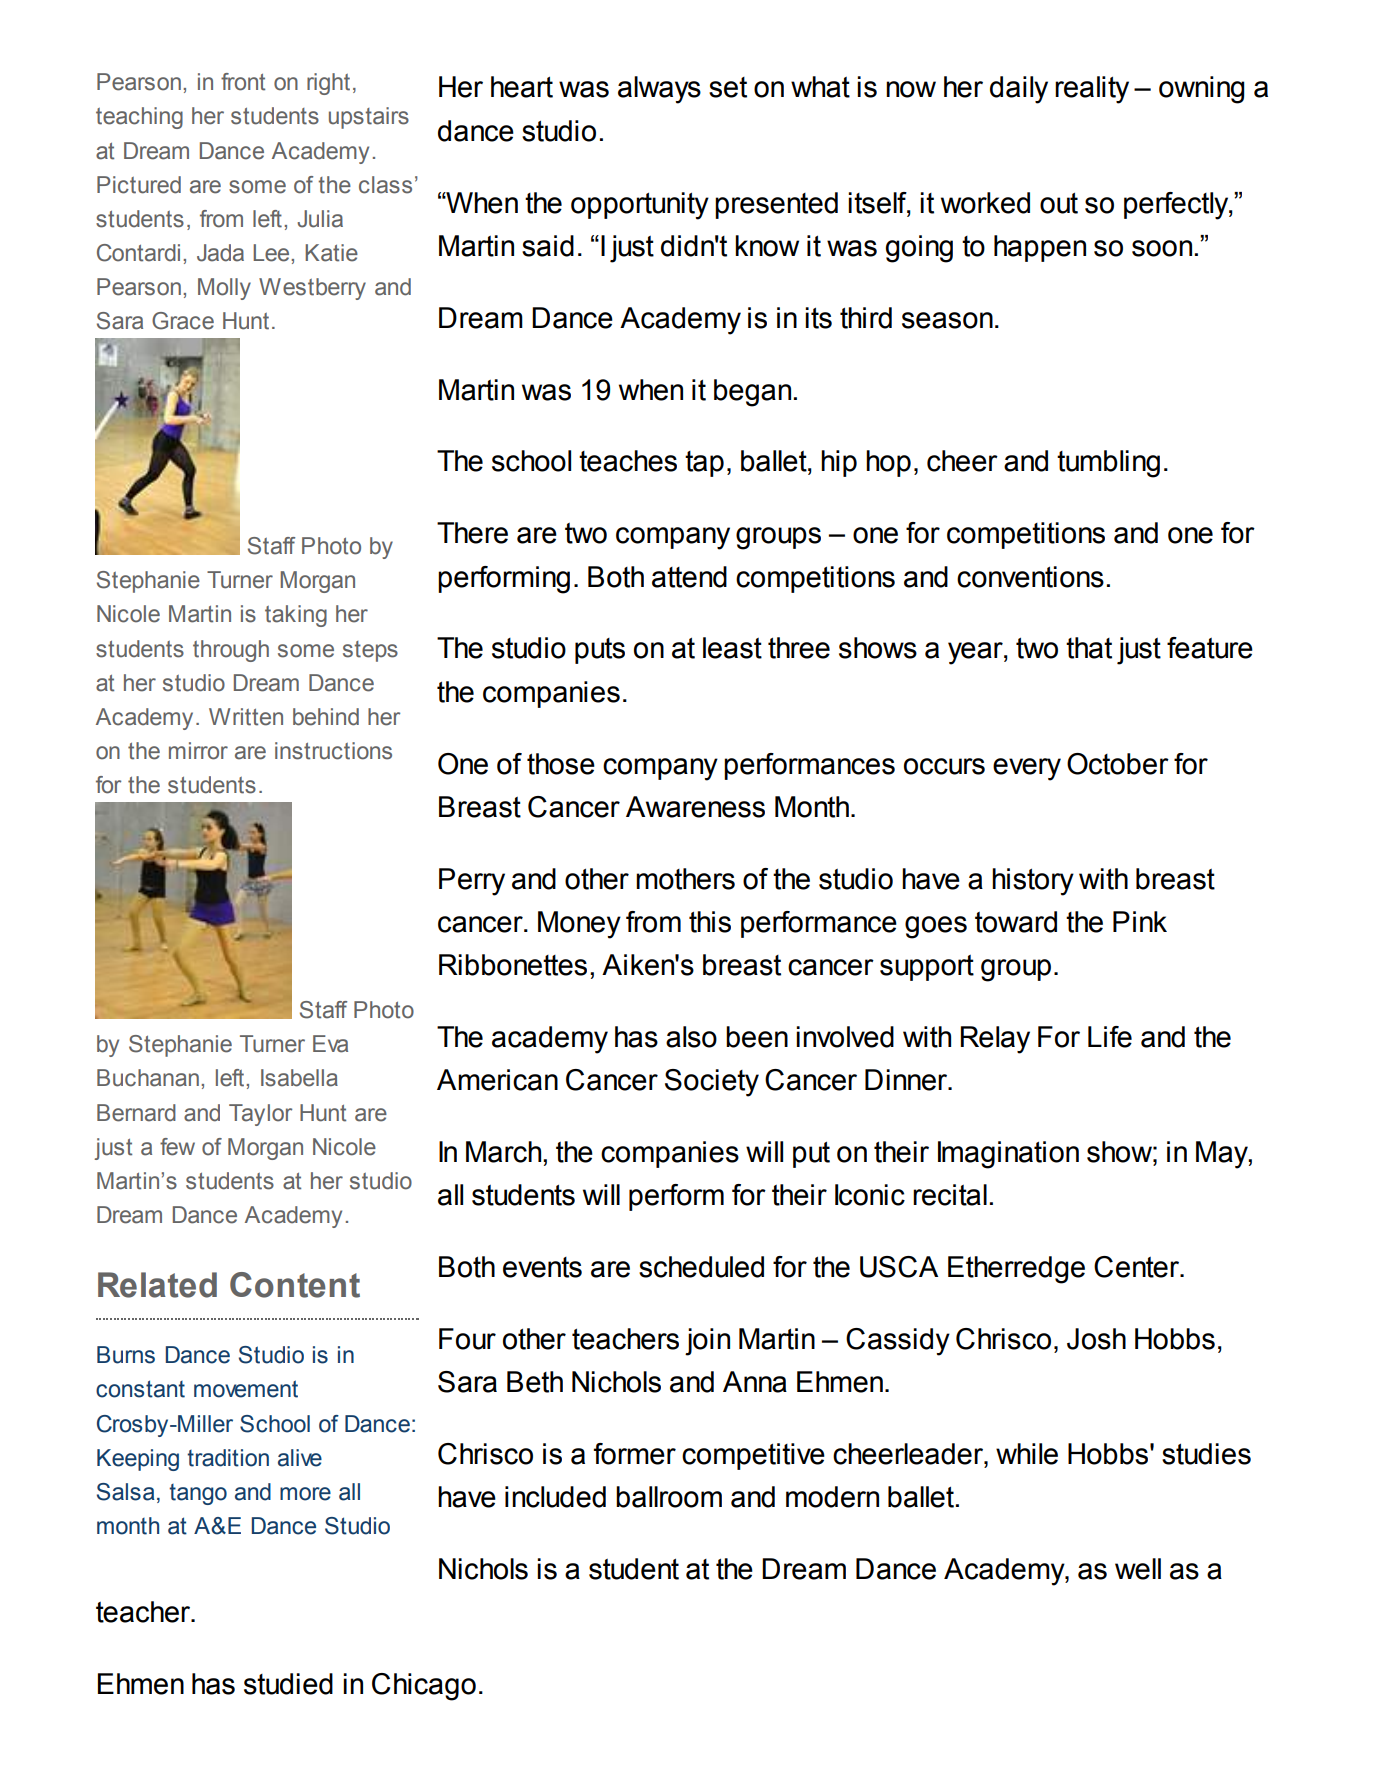 The image size is (1374, 1778). I want to click on scheduled, so click(701, 1267).
